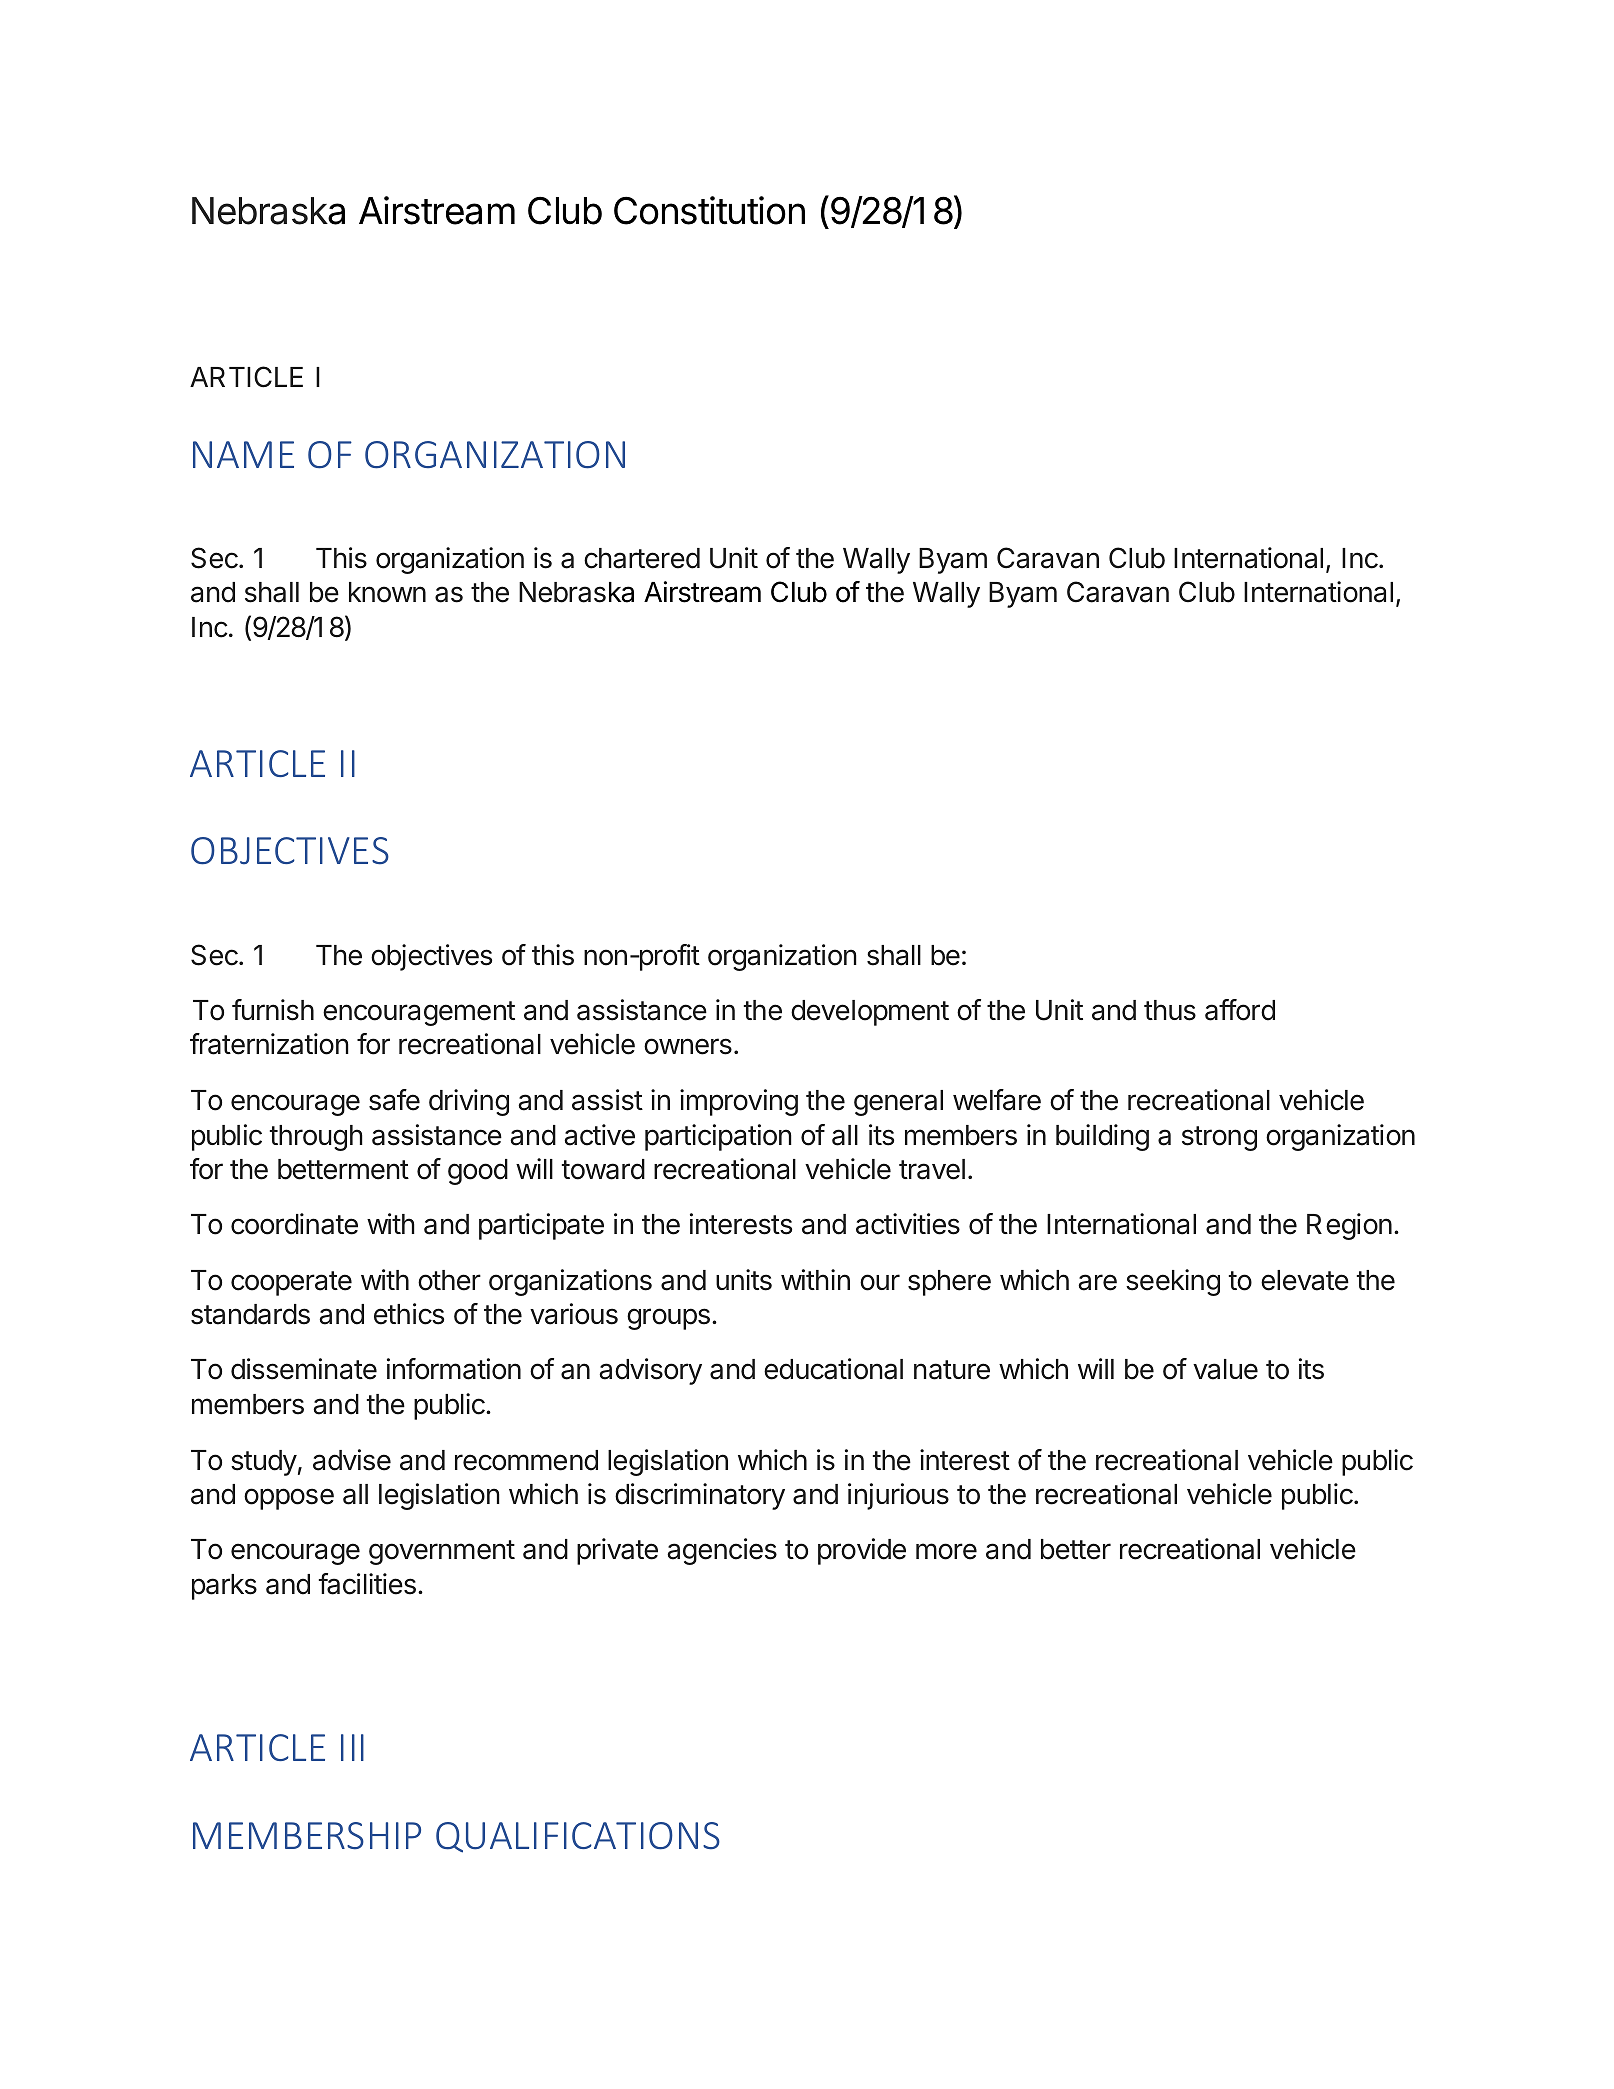 The height and width of the screenshot is (2089, 1614). Describe the element at coordinates (291, 1283) in the screenshot. I see `cooperate` at that location.
